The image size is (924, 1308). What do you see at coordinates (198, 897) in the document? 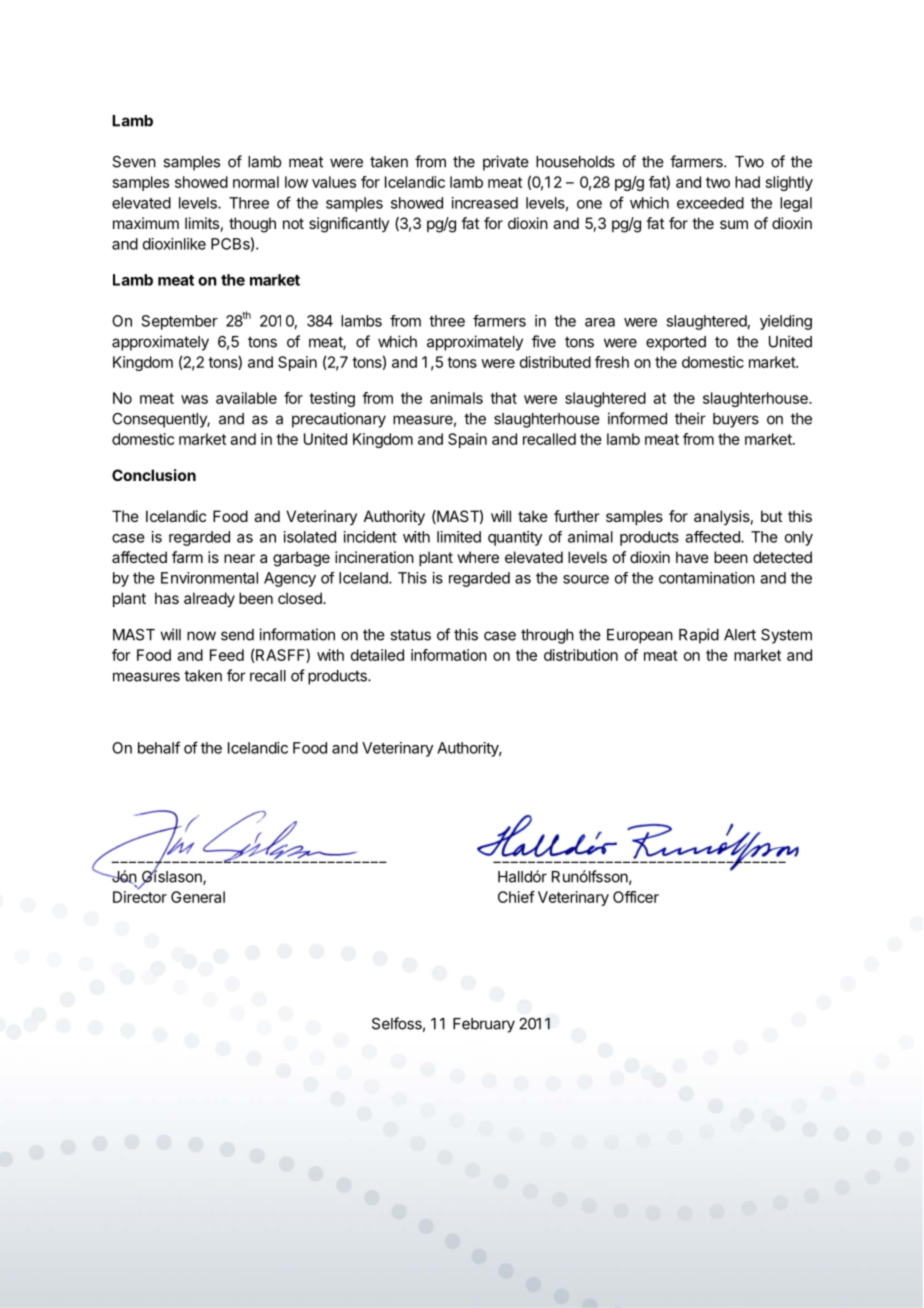
I see `General` at bounding box center [198, 897].
